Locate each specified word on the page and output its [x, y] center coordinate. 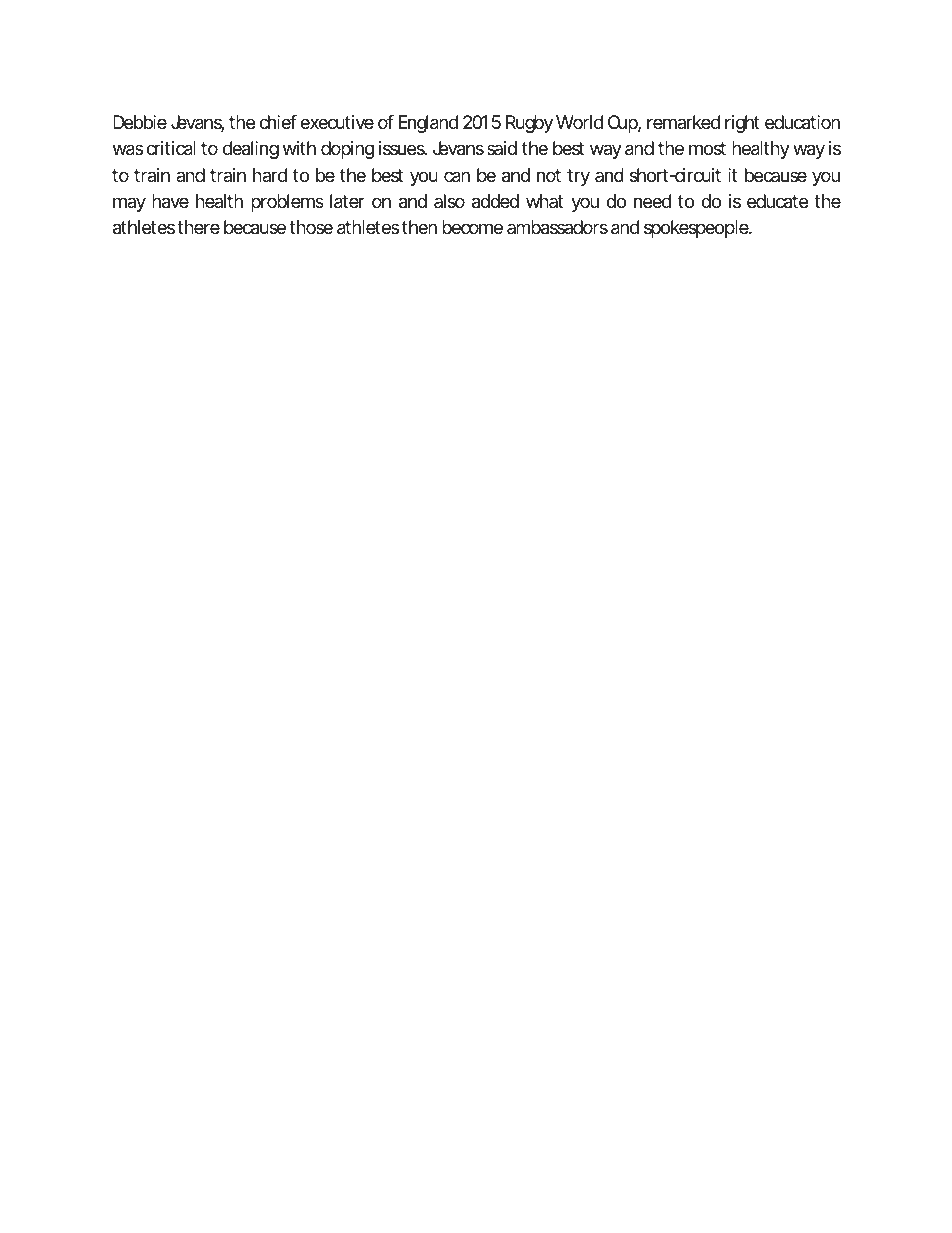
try [578, 177]
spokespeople [696, 229]
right [742, 124]
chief [278, 122]
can [457, 177]
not [549, 175]
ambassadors [557, 227]
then [419, 227]
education [802, 122]
